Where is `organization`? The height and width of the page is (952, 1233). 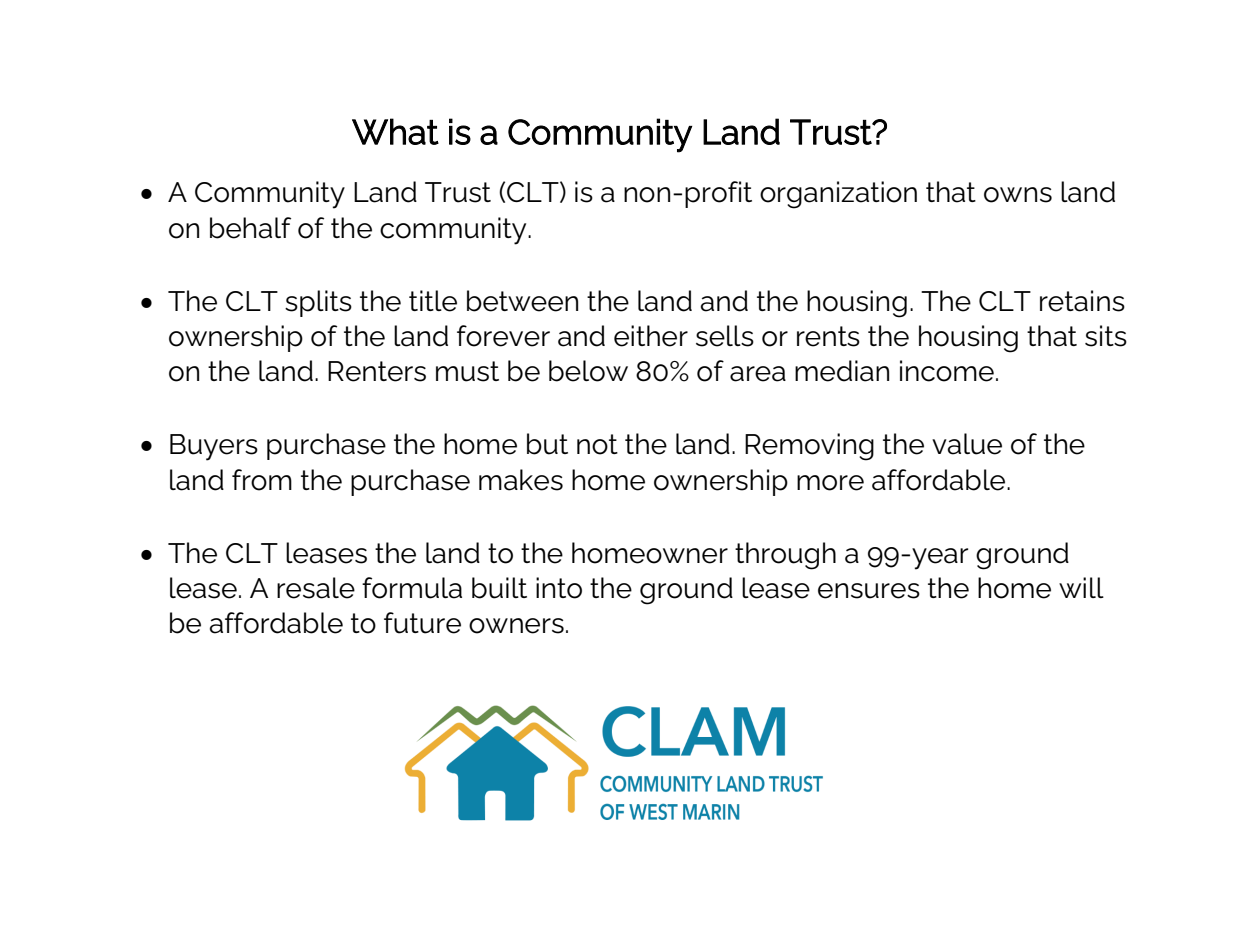
organization is located at coordinates (838, 195).
